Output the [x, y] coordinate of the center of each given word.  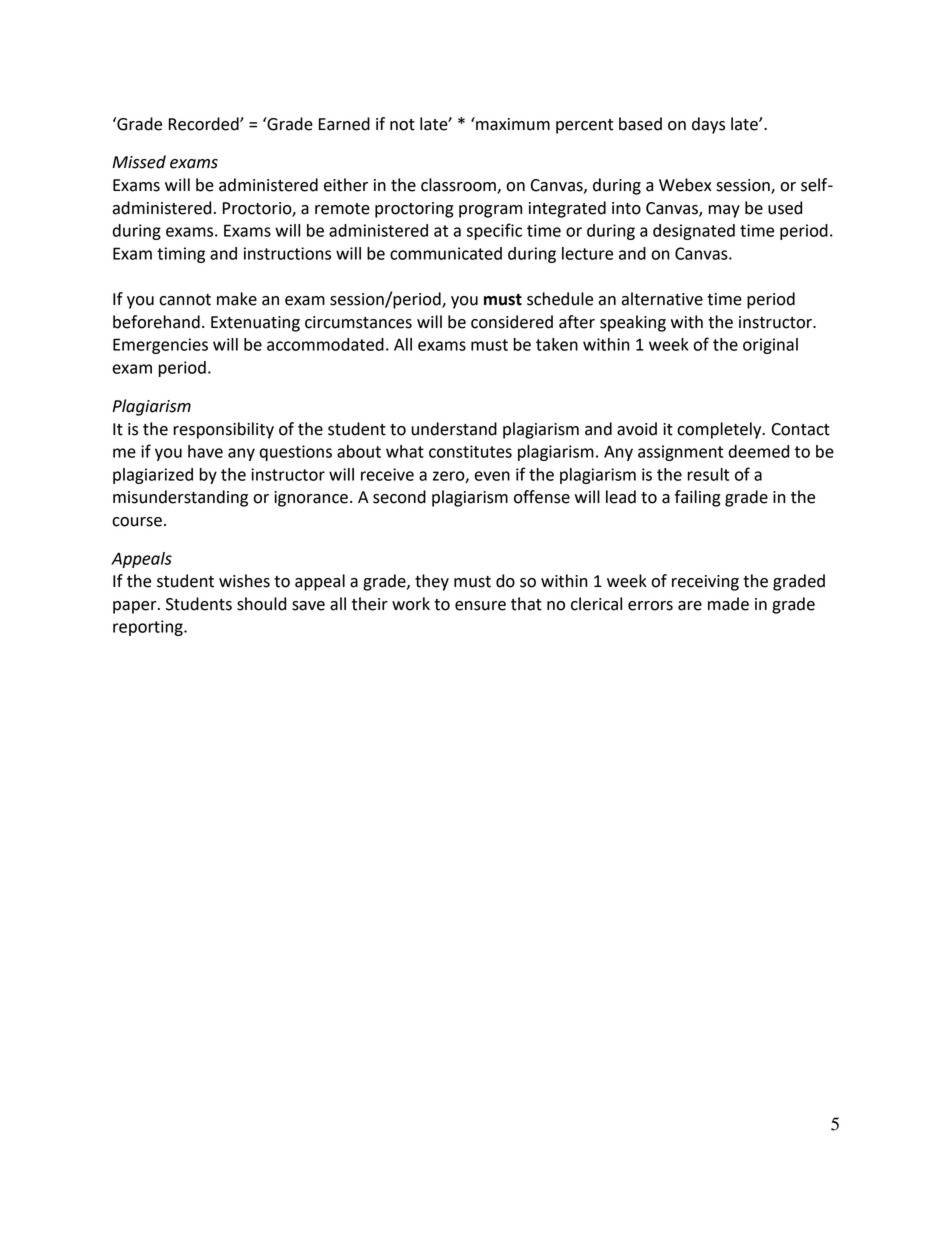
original [770, 346]
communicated [446, 253]
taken [557, 344]
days [708, 125]
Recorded [205, 124]
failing [698, 498]
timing [181, 255]
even [492, 476]
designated [694, 232]
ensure [480, 606]
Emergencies [160, 346]
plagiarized [153, 476]
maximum [512, 124]
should [261, 604]
